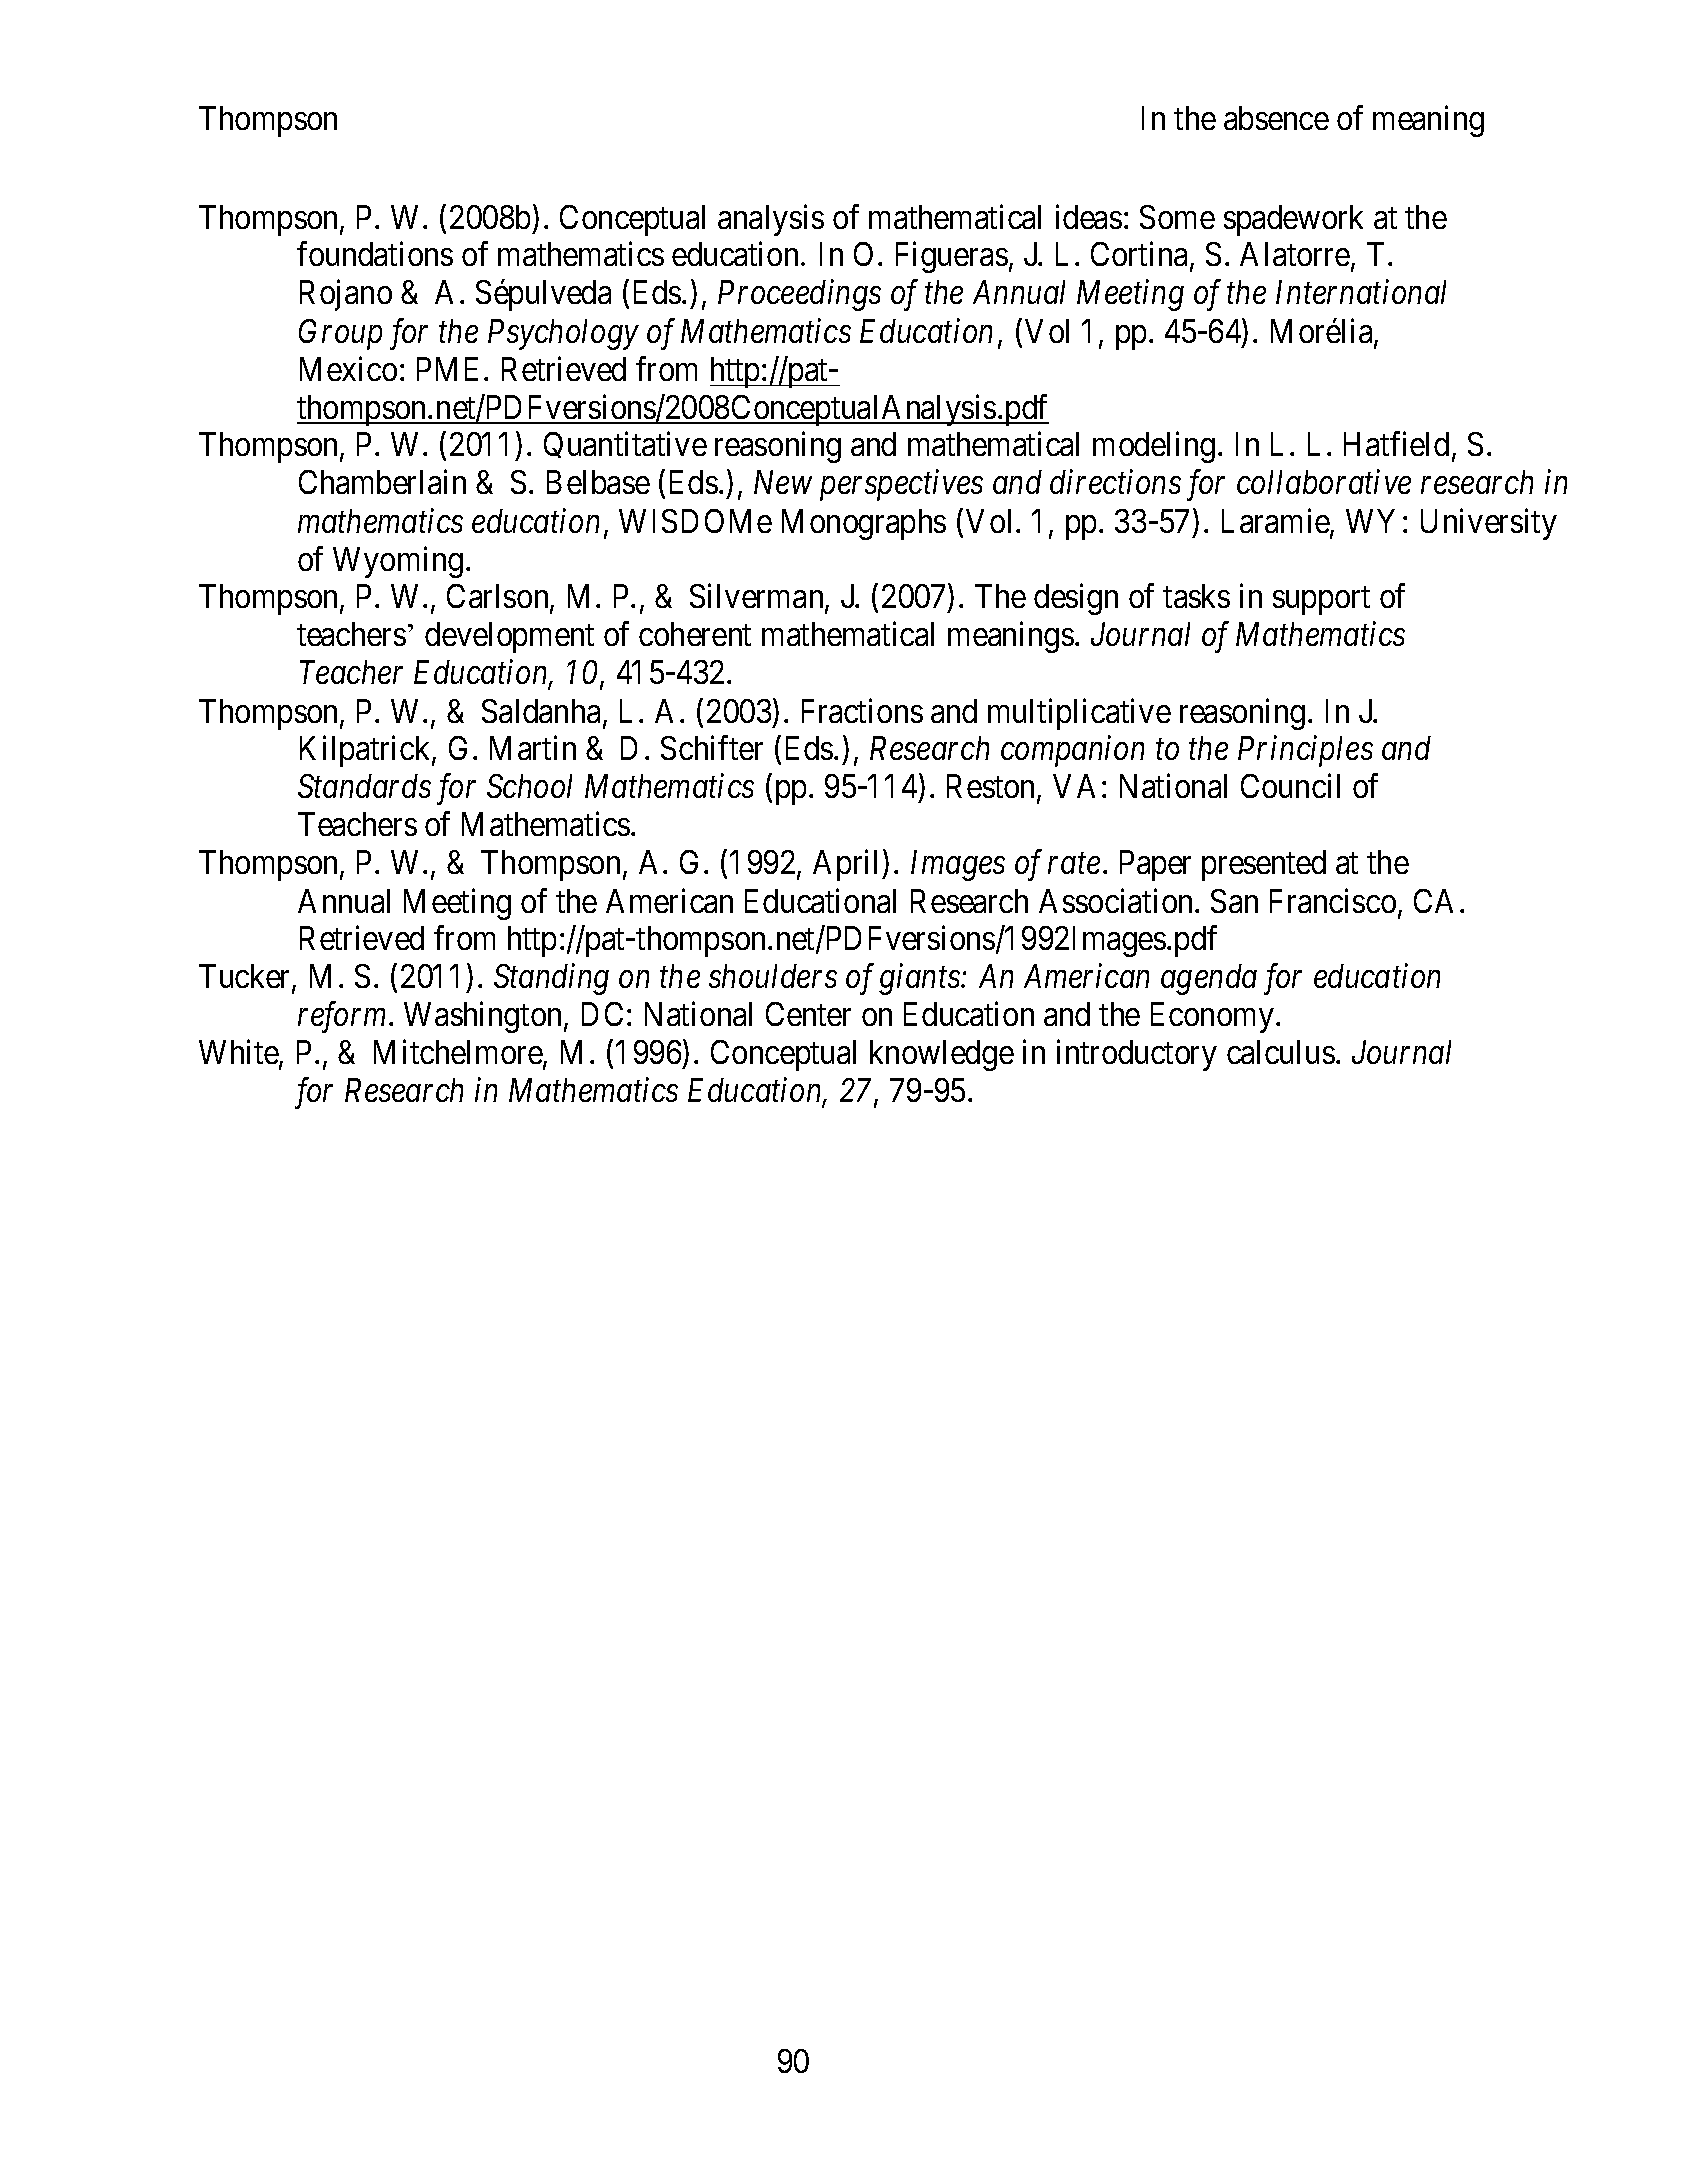 Image resolution: width=1684 pixels, height=2179 pixels. Describe the element at coordinates (1212, 1017) in the screenshot. I see `Economy` at that location.
